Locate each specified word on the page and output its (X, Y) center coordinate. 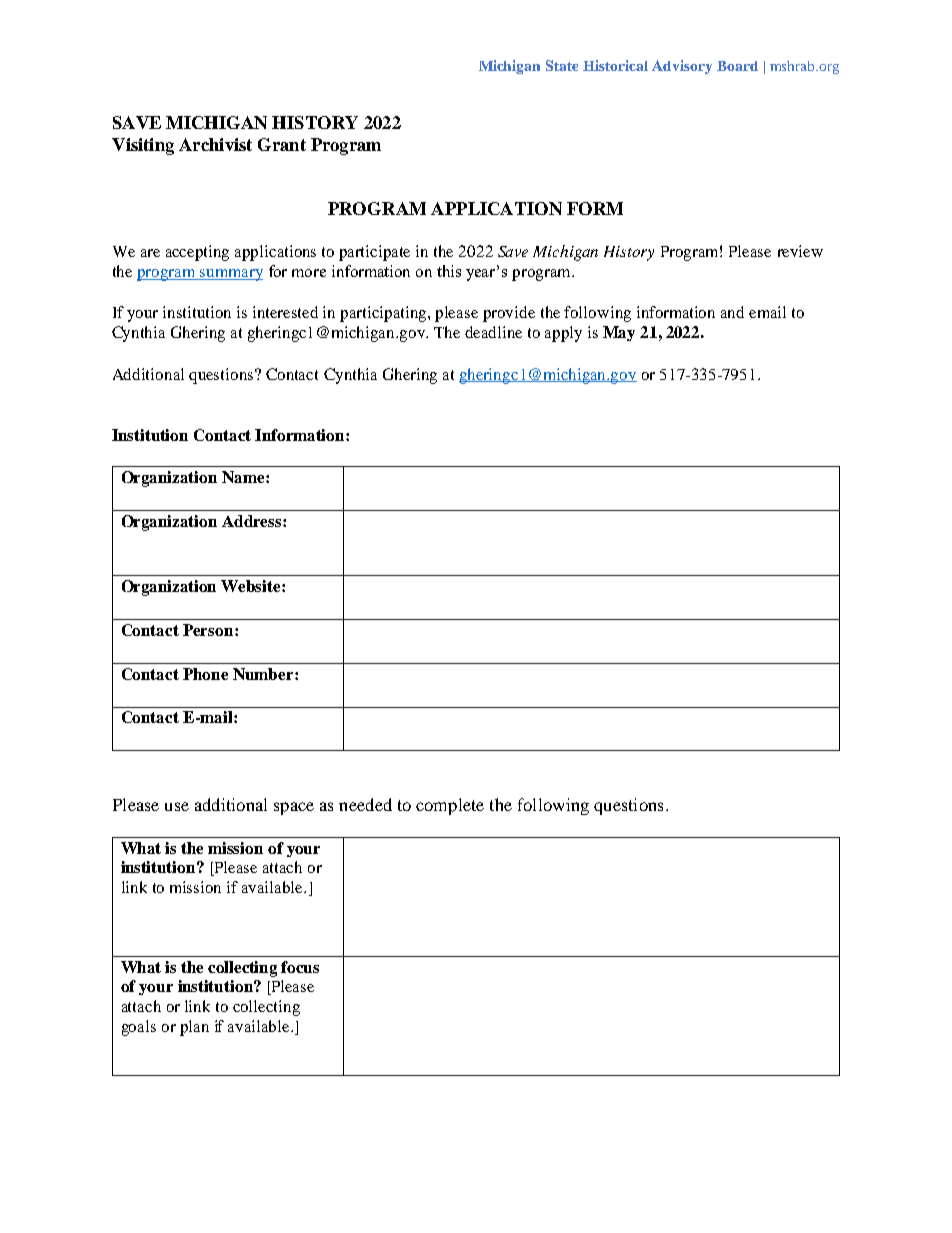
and (732, 312)
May (619, 333)
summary (230, 275)
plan (194, 1028)
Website (252, 586)
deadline (493, 332)
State (562, 65)
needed (365, 804)
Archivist (215, 144)
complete (450, 806)
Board (737, 66)
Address (253, 521)
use (177, 806)
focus (300, 967)
